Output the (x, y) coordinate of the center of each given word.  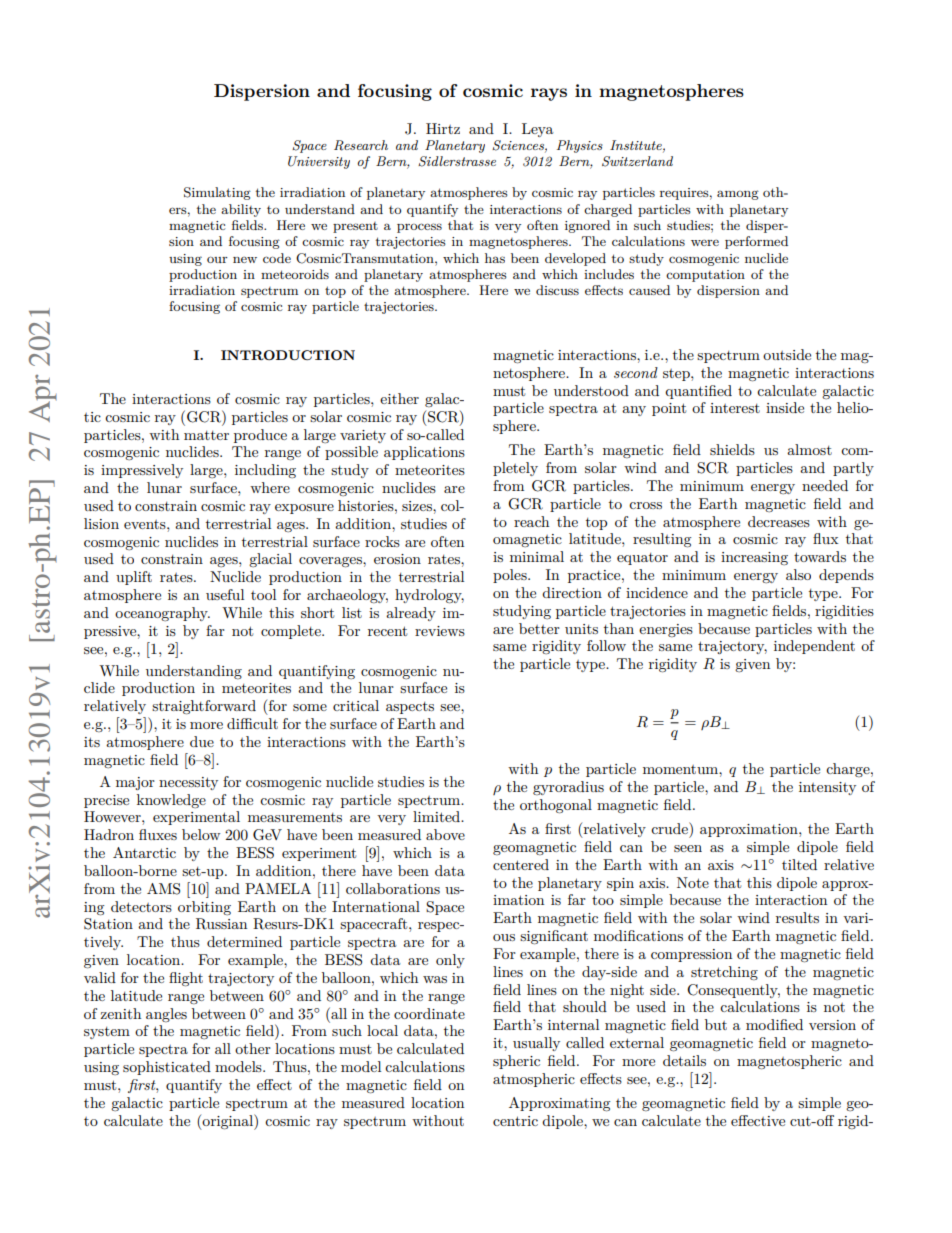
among (738, 195)
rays (549, 94)
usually (536, 1044)
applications (424, 453)
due (202, 741)
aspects (410, 708)
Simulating (217, 193)
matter (206, 435)
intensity (827, 788)
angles (166, 1015)
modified (774, 1024)
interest (735, 408)
